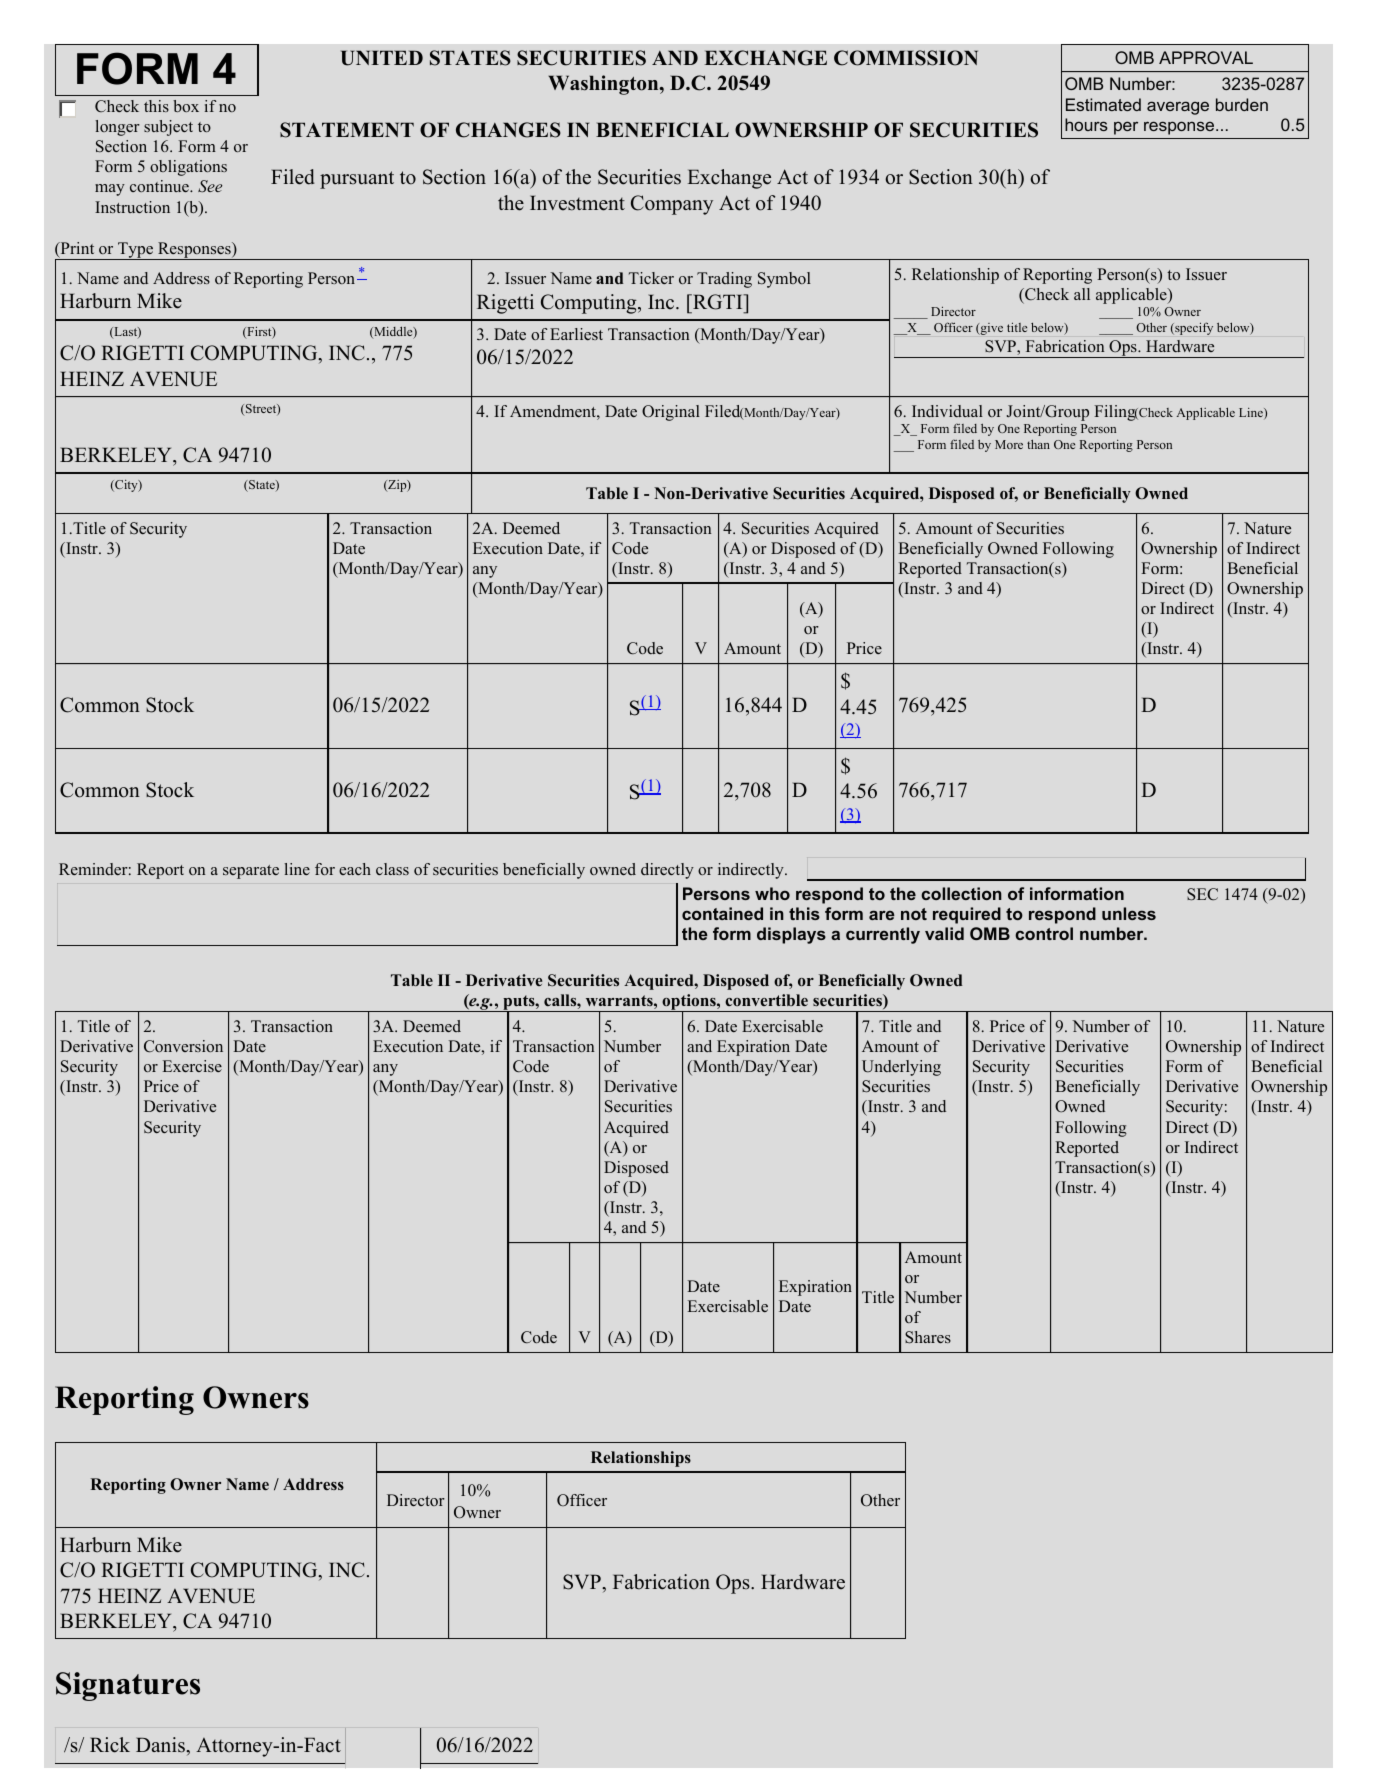  I want to click on Underlying, so click(901, 1068).
